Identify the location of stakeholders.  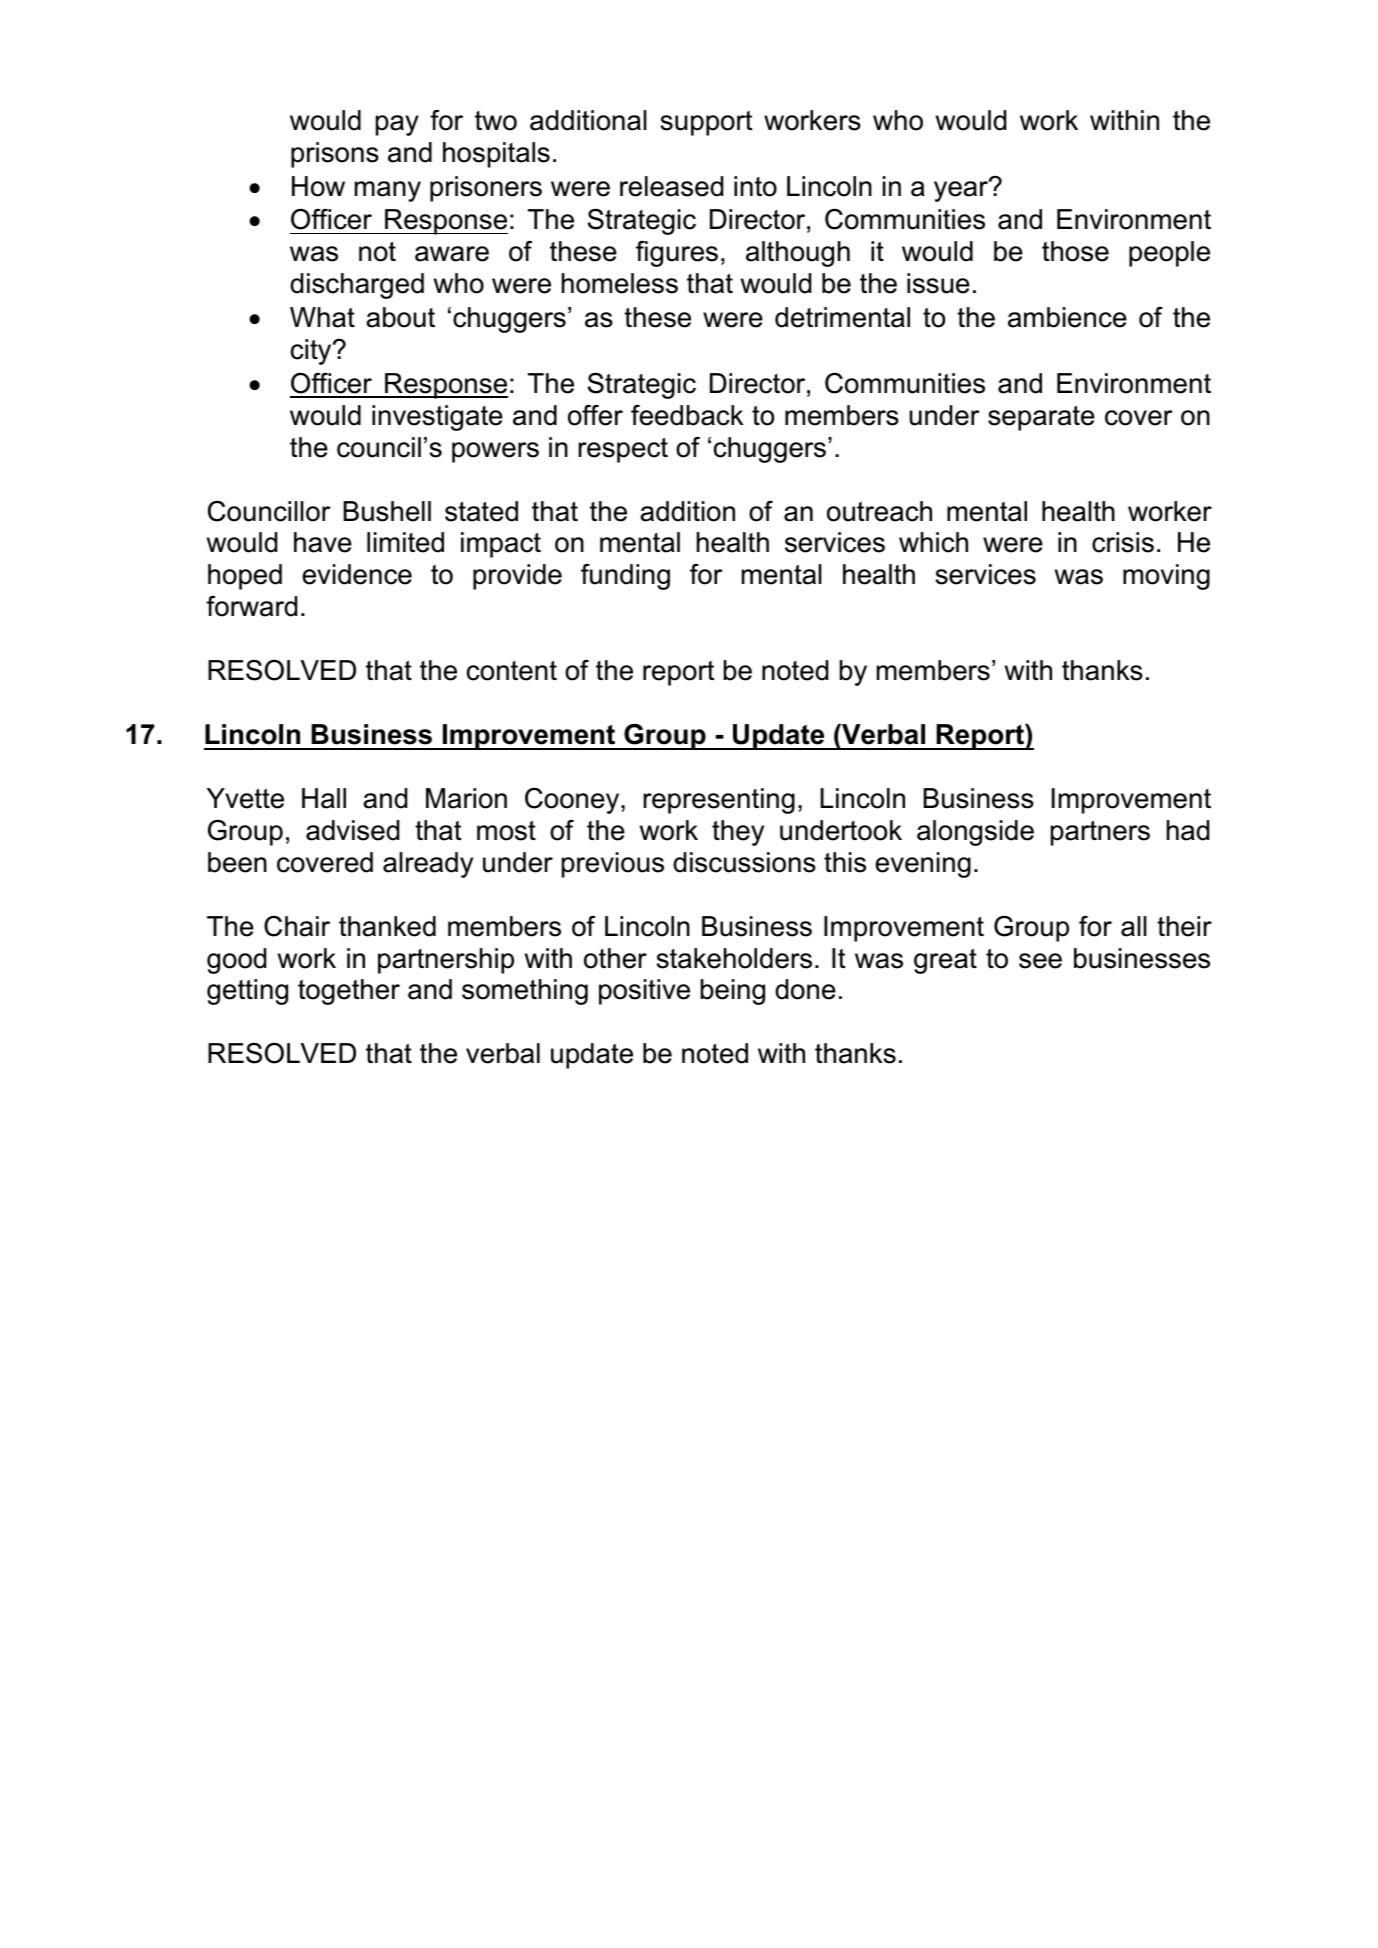
(734, 958).
